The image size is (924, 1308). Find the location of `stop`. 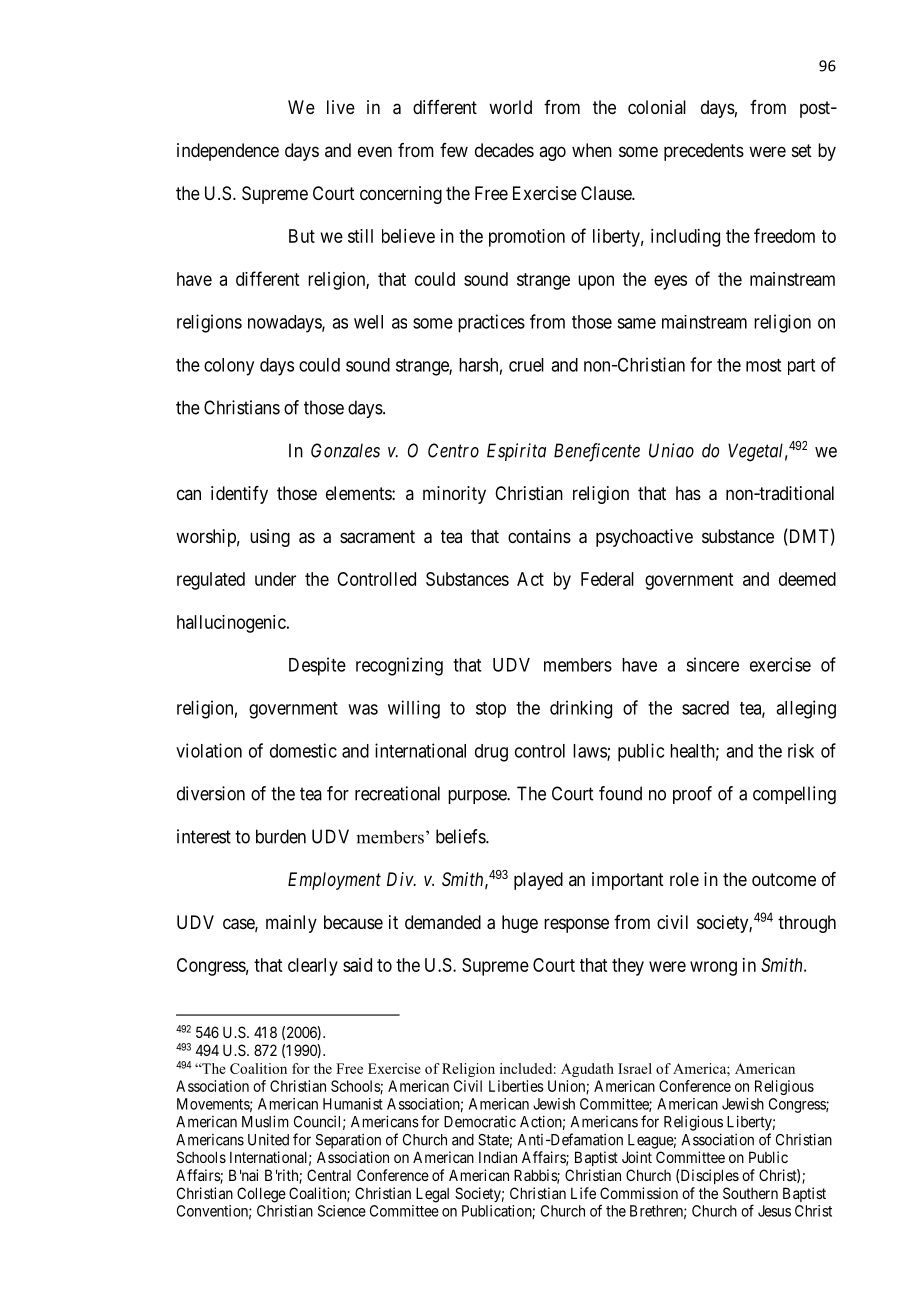

stop is located at coordinates (491, 710).
